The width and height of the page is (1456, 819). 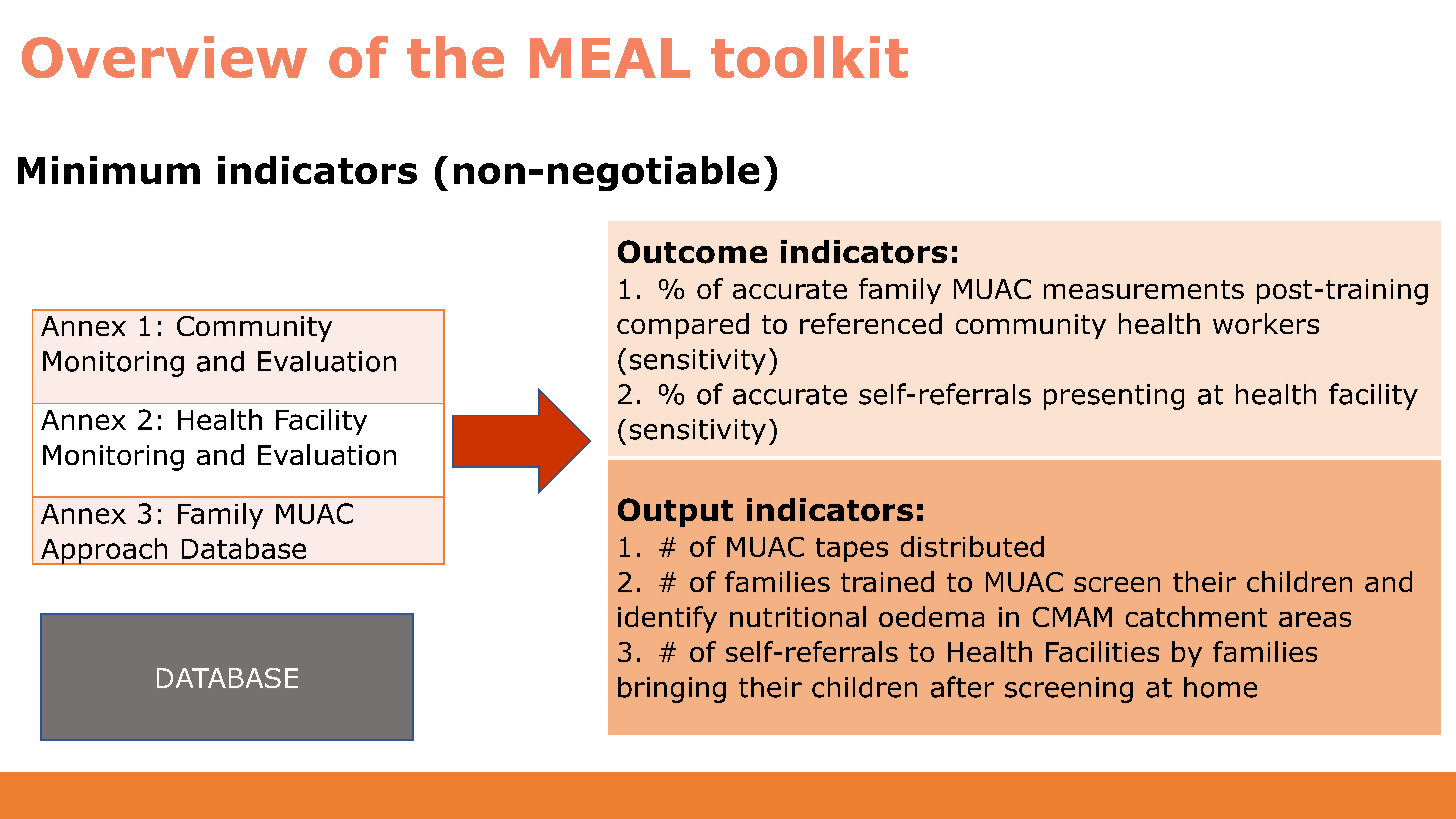 I want to click on compared, so click(x=683, y=326).
